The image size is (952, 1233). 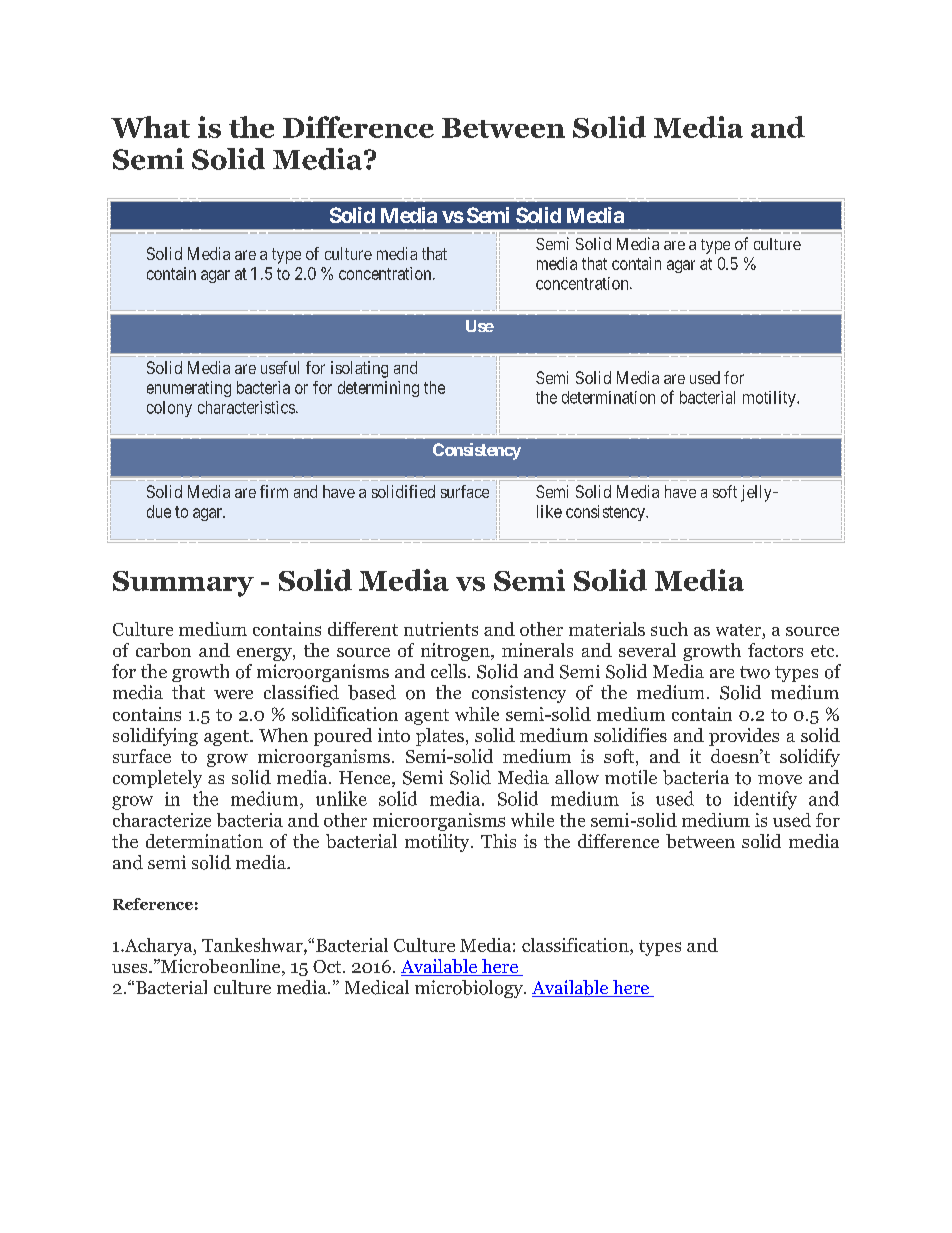 I want to click on classification, so click(x=576, y=946).
